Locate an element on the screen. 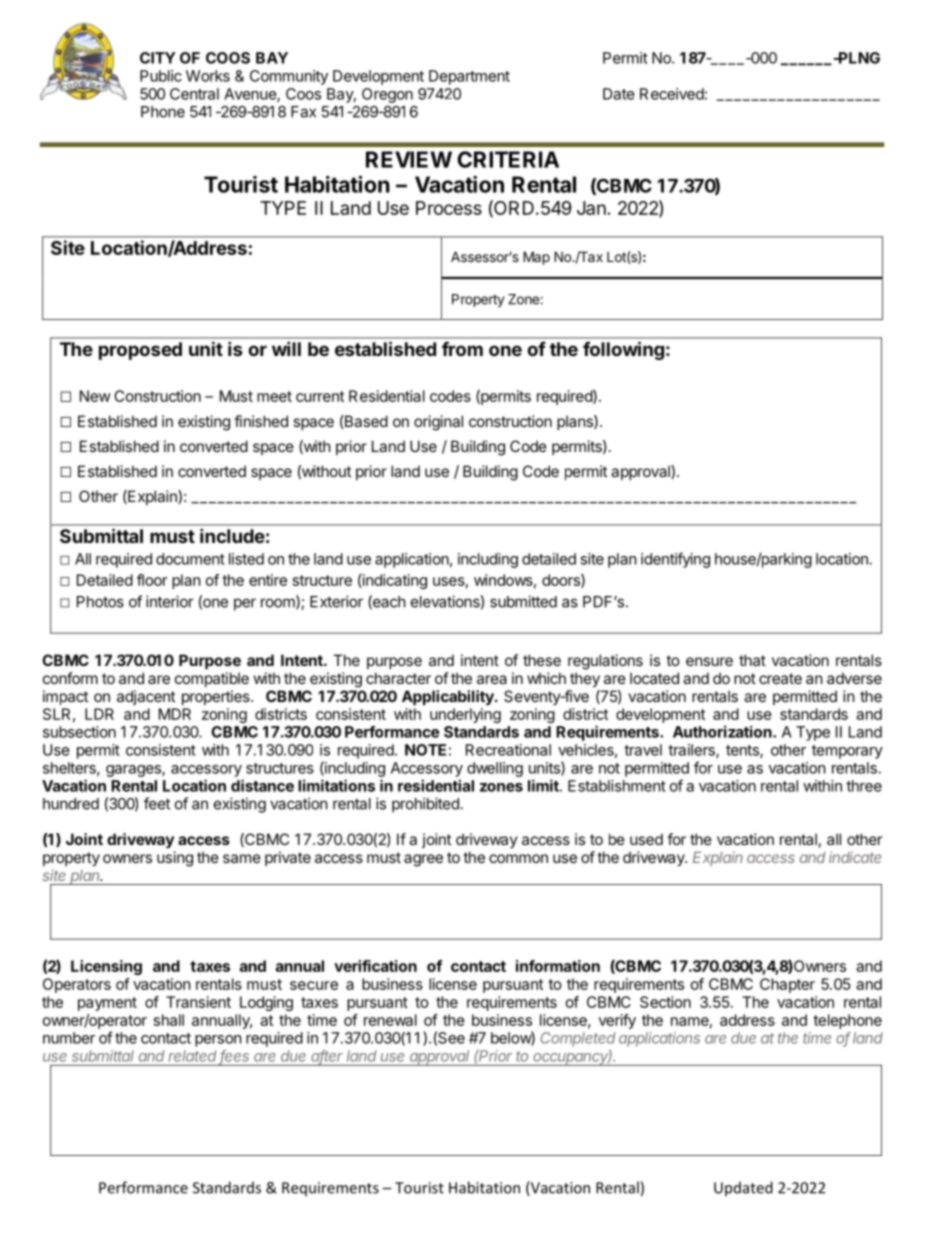 This screenshot has height=1233, width=952. document is located at coordinates (190, 559).
